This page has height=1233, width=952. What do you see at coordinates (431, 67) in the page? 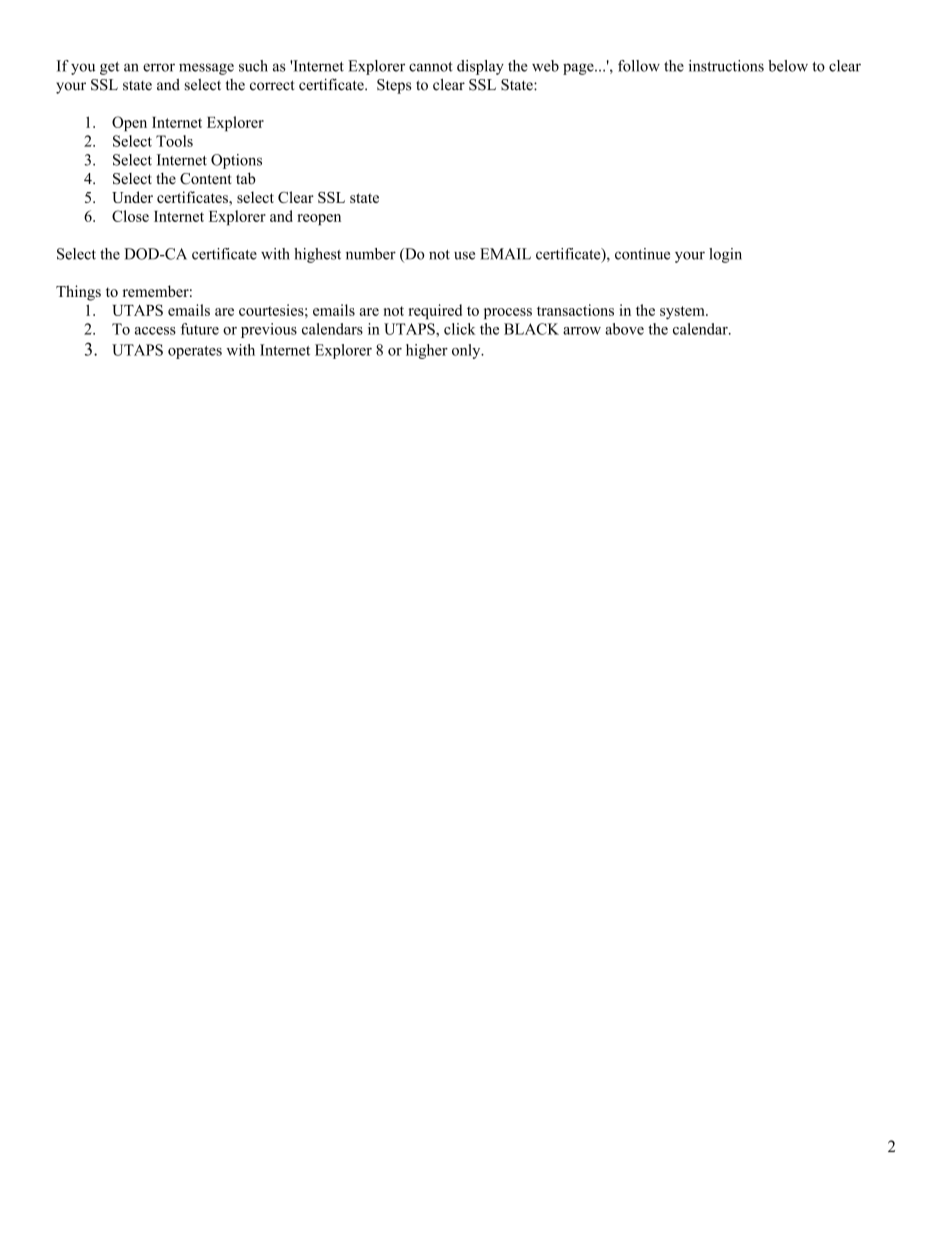
I see `cannot` at bounding box center [431, 67].
